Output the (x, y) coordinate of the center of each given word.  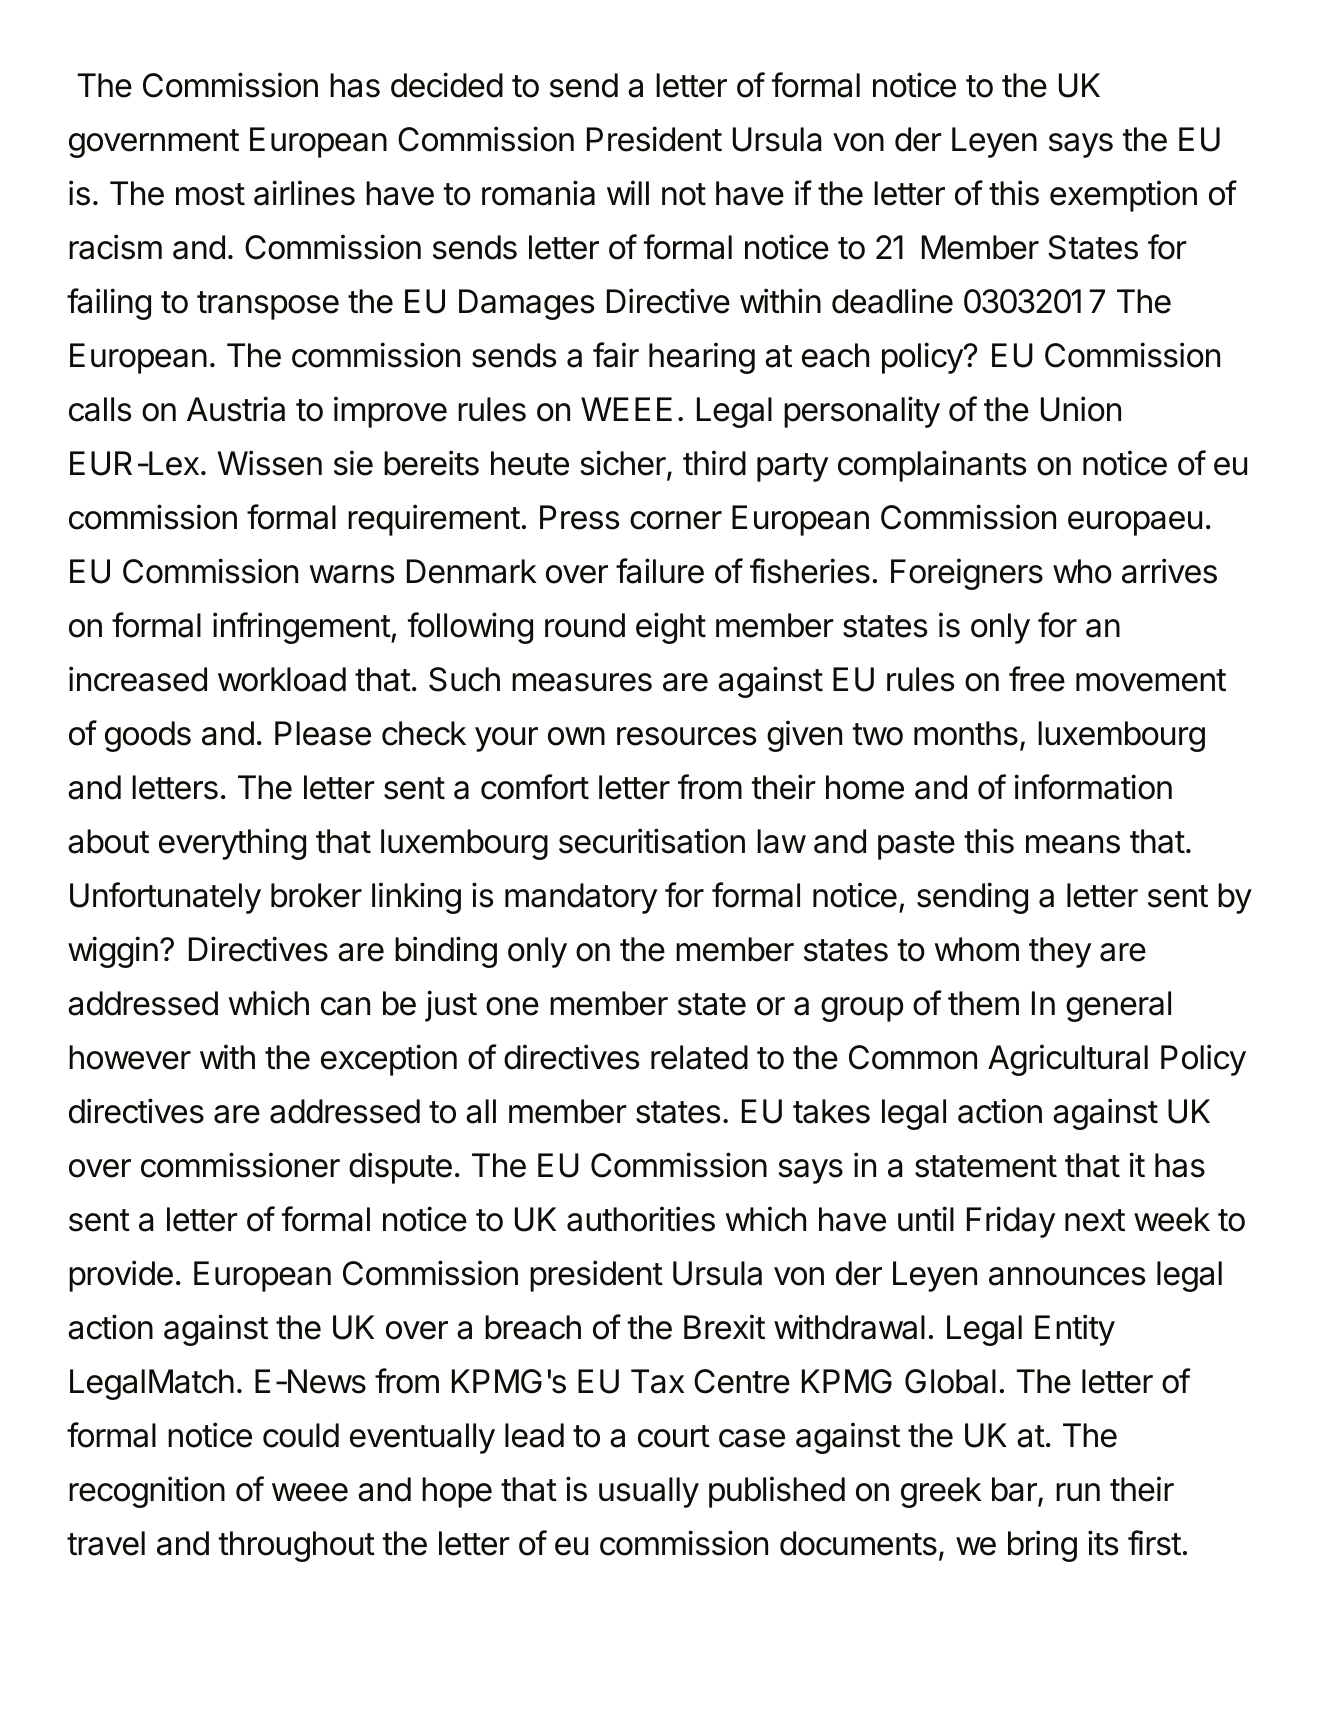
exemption (1123, 196)
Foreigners (967, 574)
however (130, 1057)
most (210, 194)
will (628, 192)
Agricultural (1068, 1060)
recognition (147, 1492)
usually (649, 1492)
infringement (302, 628)
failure (660, 571)
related (699, 1057)
